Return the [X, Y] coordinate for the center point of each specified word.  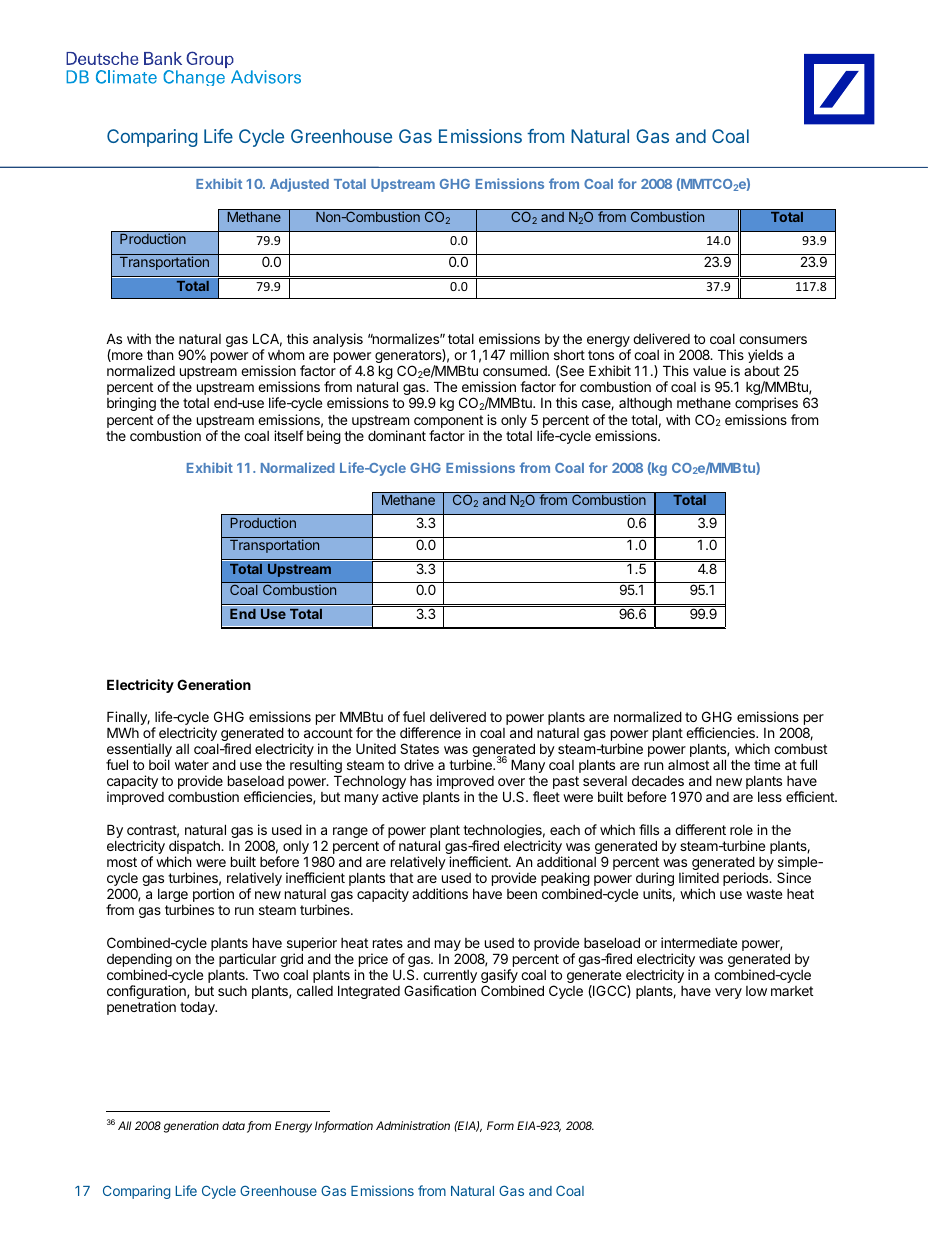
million [529, 354]
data [233, 1125]
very [728, 993]
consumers [773, 340]
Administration [413, 1125]
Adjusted [299, 185]
